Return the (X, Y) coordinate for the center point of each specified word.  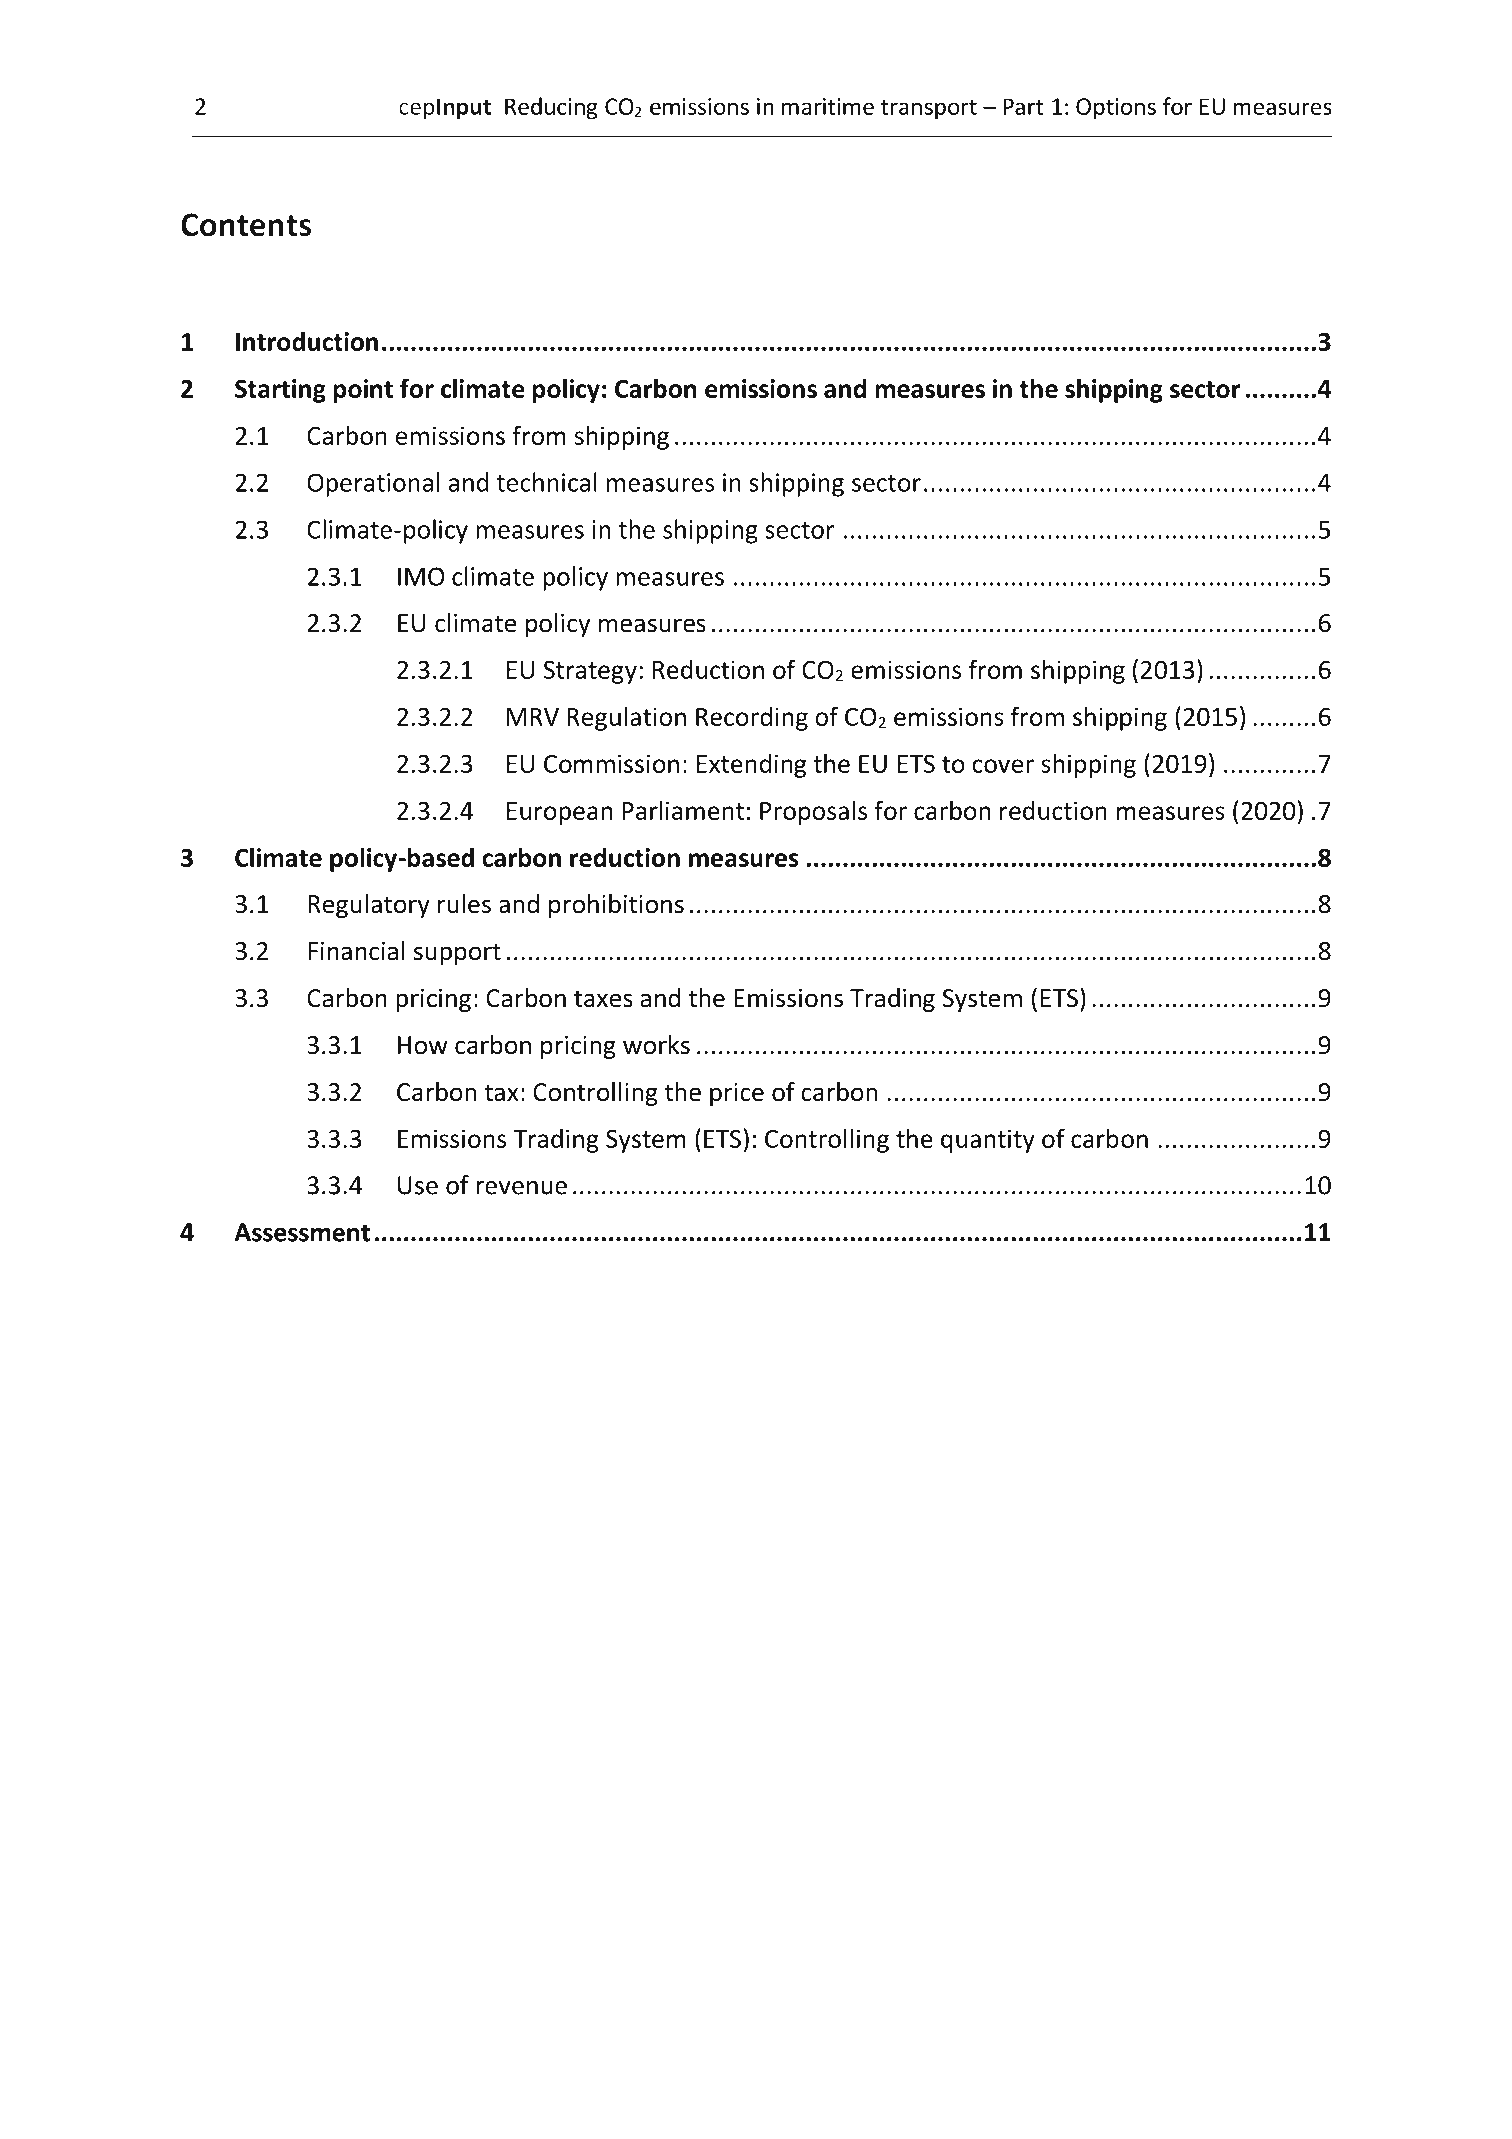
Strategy (590, 672)
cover (1003, 766)
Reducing (551, 108)
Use (418, 1185)
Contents (246, 225)
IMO (421, 576)
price (737, 1094)
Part (1023, 106)
